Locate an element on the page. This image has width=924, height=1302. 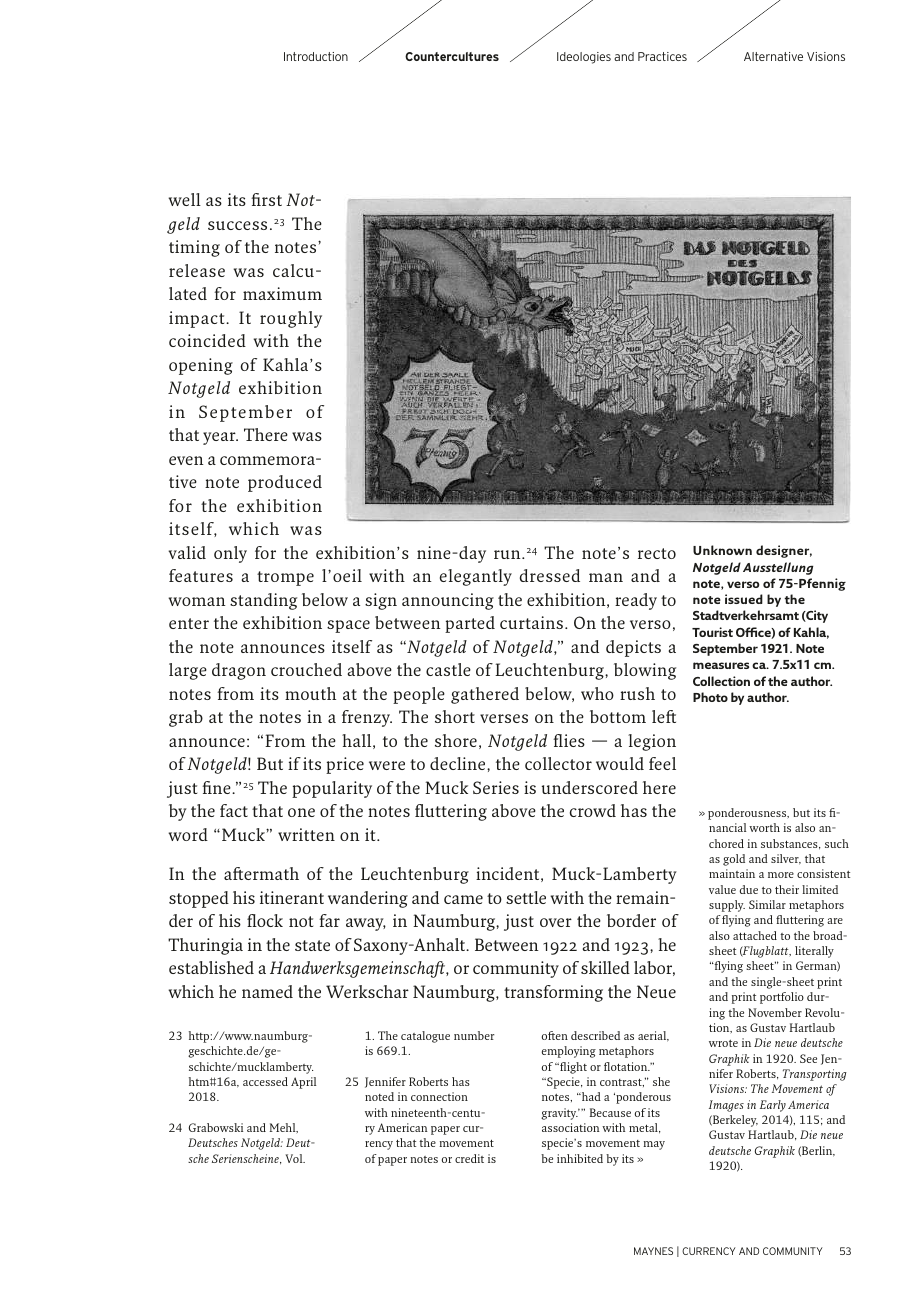
Unknown is located at coordinates (722, 550).
